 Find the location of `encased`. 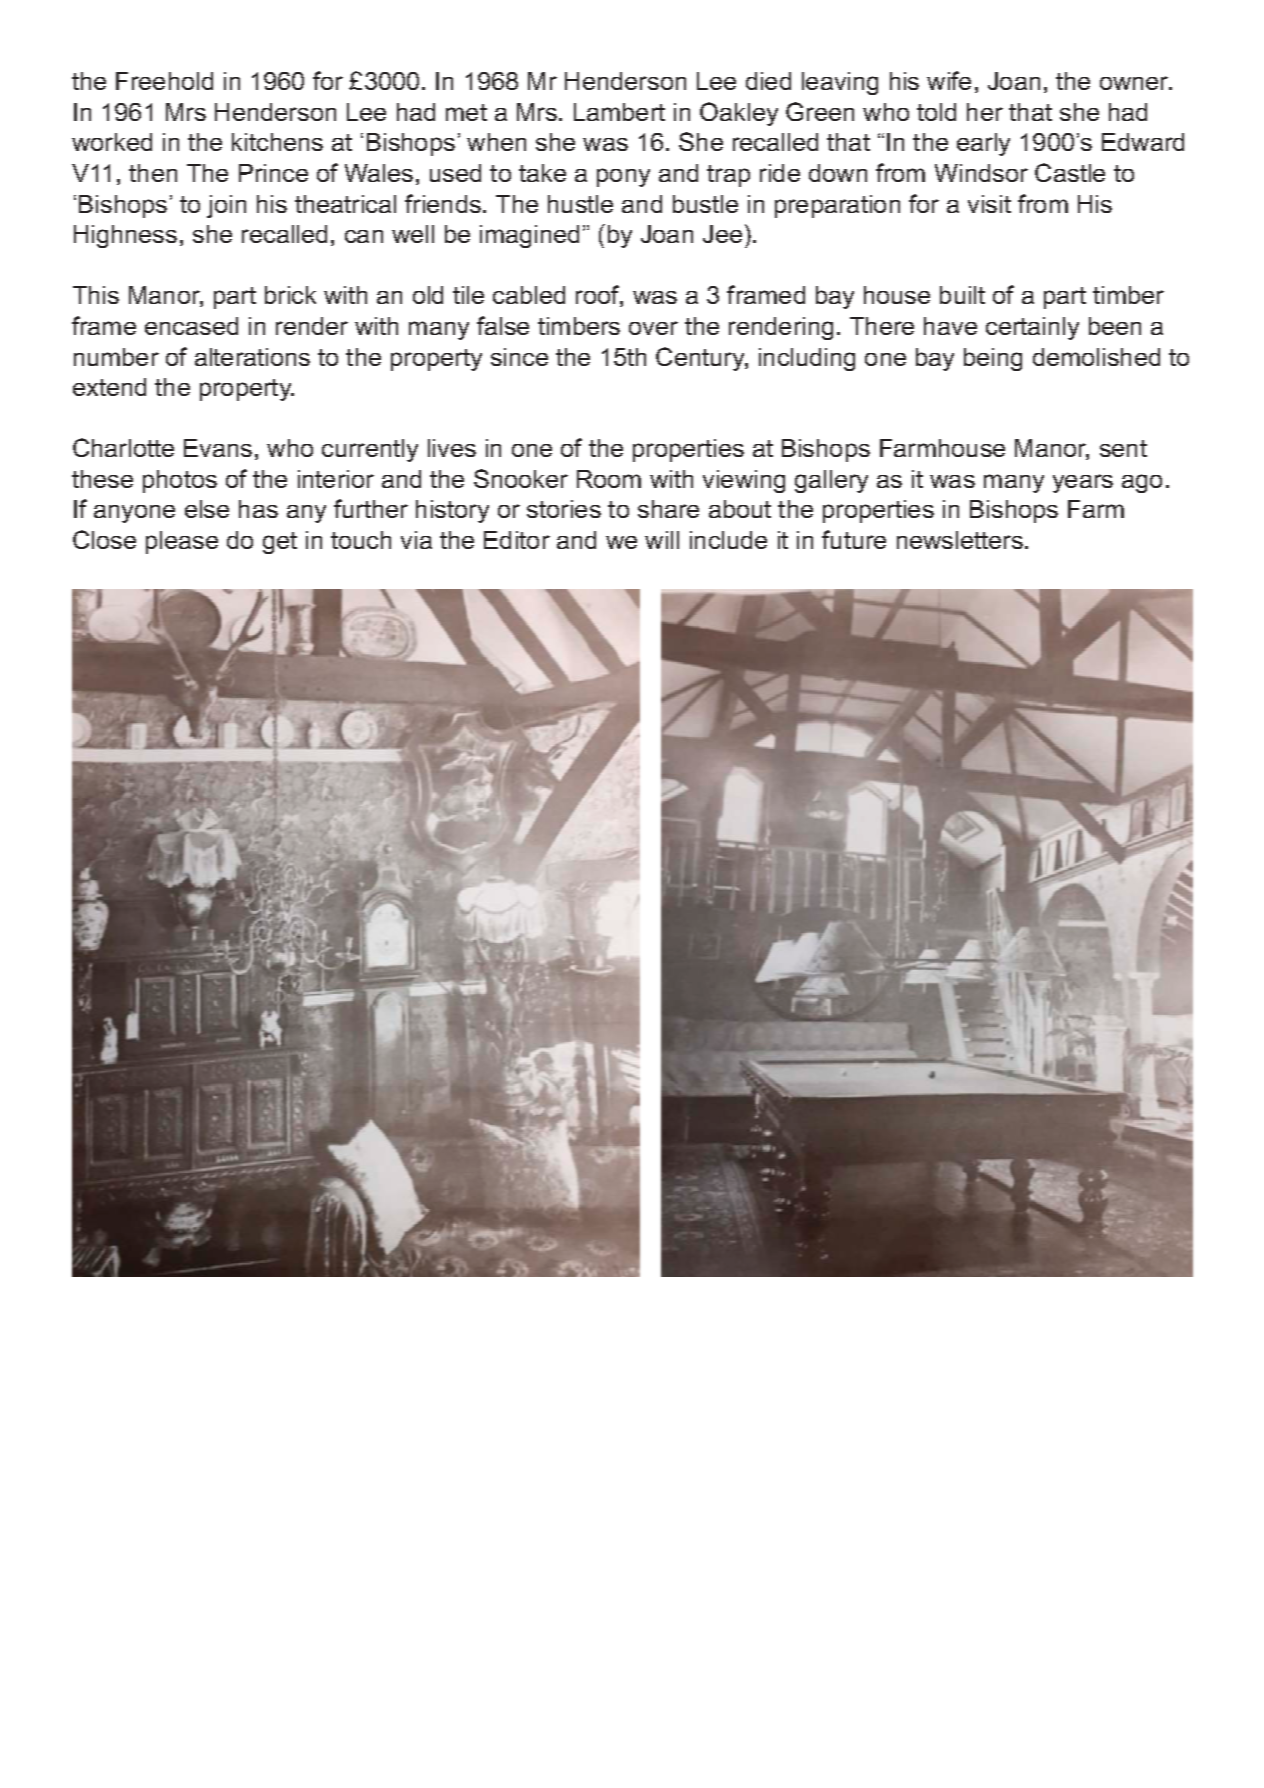

encased is located at coordinates (191, 326).
